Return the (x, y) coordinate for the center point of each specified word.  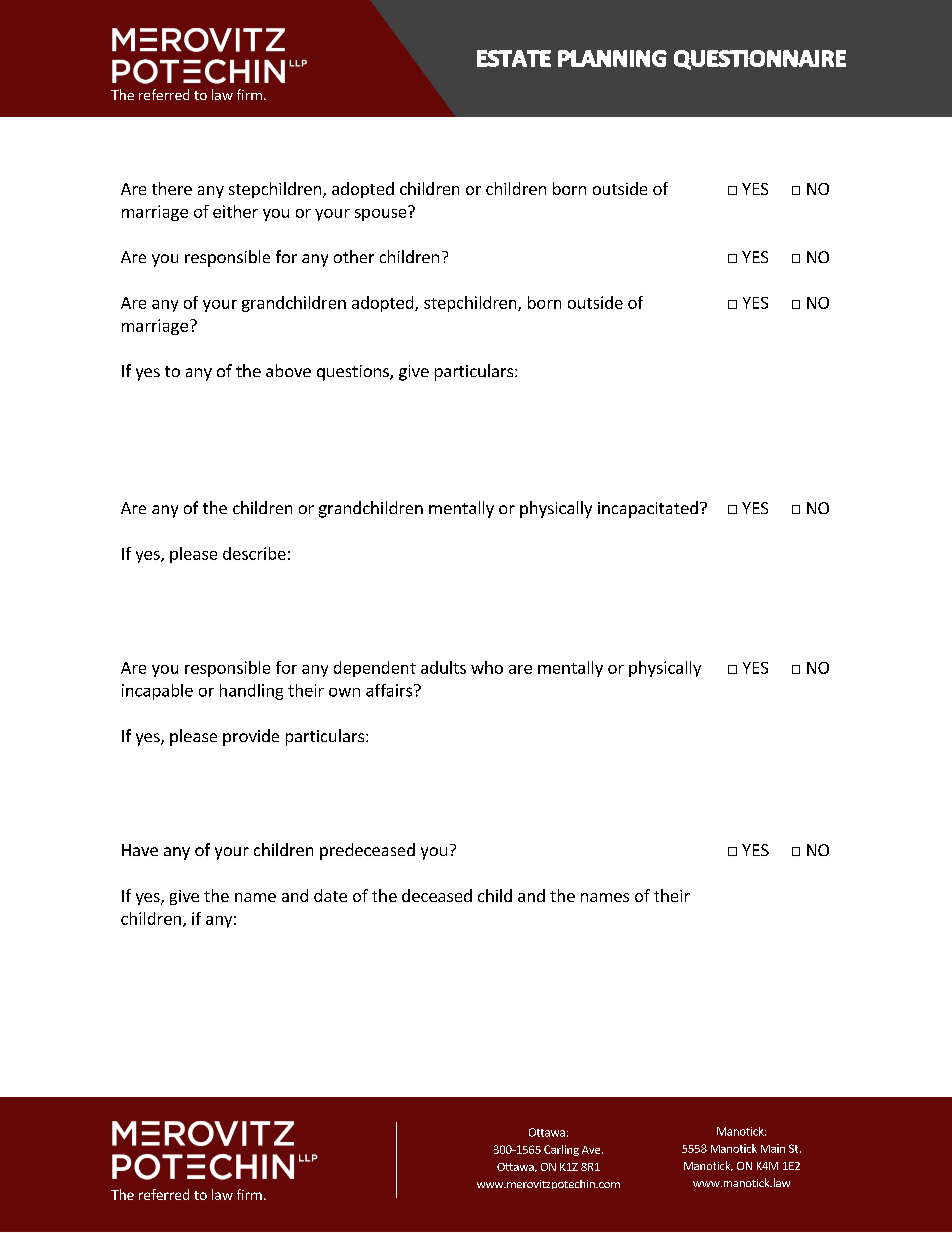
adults (443, 667)
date (330, 895)
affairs (390, 690)
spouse (382, 213)
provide (251, 737)
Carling (561, 1150)
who (487, 667)
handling (251, 692)
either (235, 211)
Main (773, 1148)
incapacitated (648, 509)
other (354, 256)
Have (140, 850)
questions (354, 373)
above (288, 370)
